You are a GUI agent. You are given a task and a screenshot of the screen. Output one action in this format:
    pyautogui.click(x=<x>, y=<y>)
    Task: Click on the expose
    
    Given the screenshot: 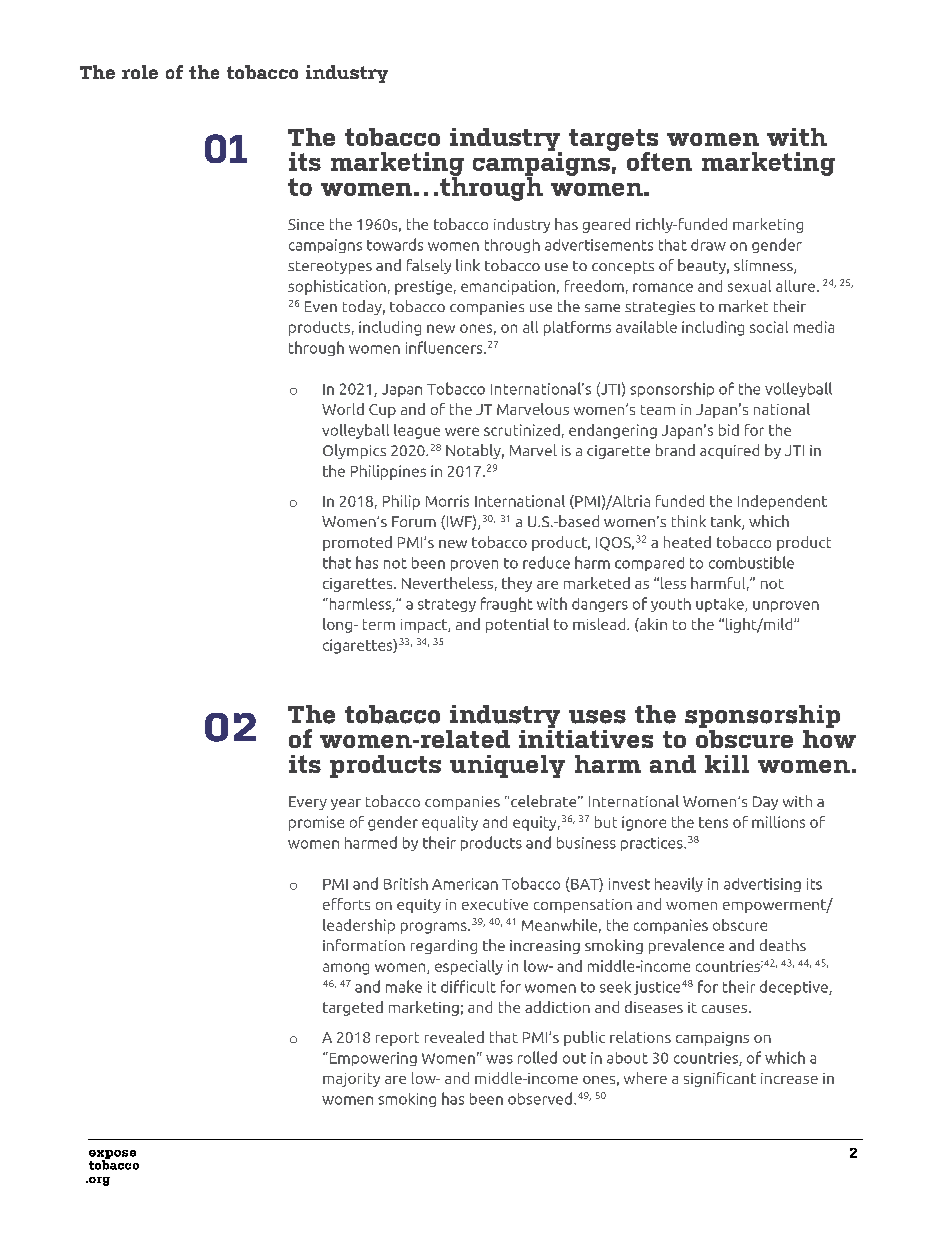 What is the action you would take?
    pyautogui.click(x=112, y=1155)
